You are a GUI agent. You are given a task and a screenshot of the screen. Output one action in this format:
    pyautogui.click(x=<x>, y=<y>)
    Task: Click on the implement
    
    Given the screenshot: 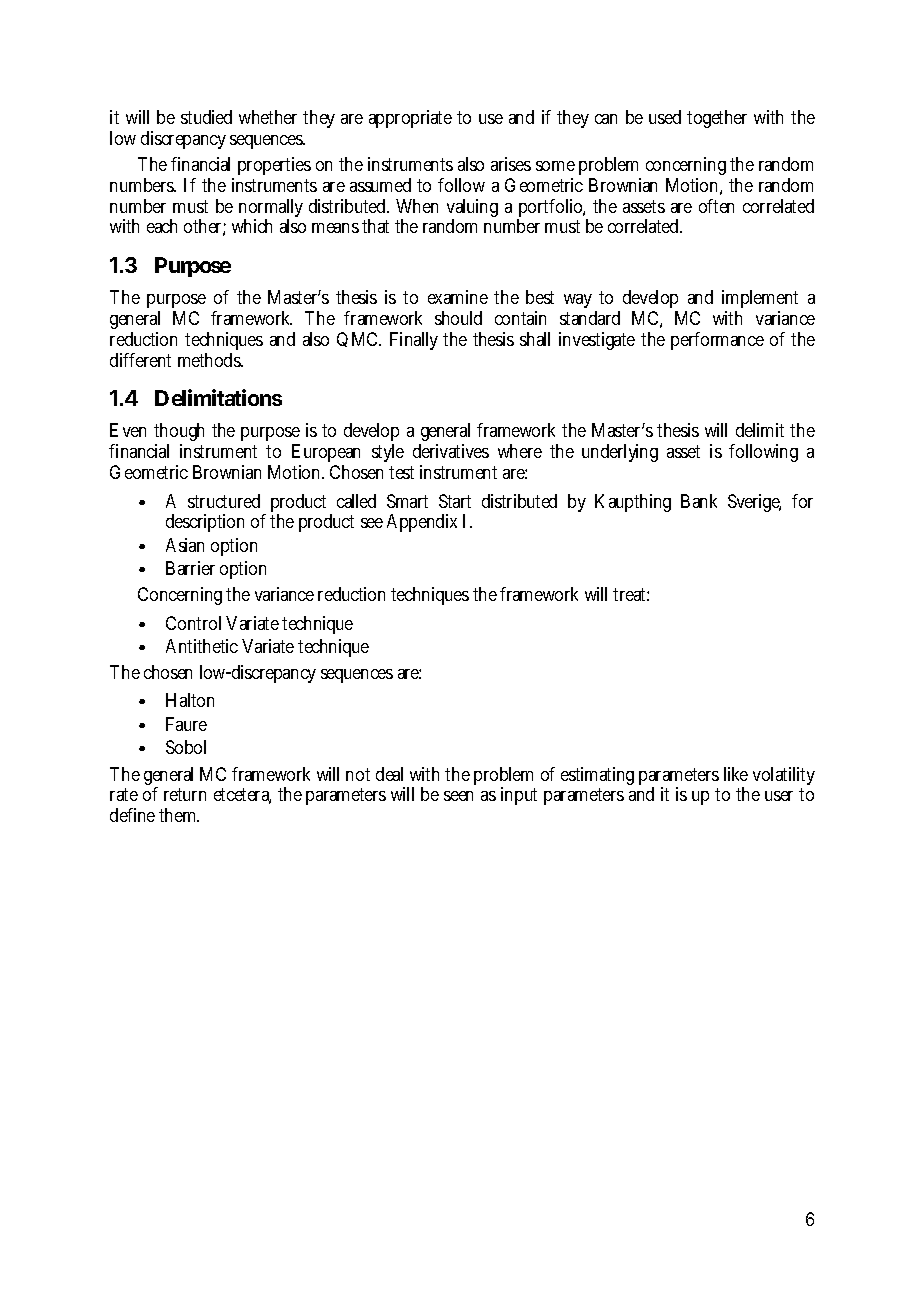 What is the action you would take?
    pyautogui.click(x=760, y=301)
